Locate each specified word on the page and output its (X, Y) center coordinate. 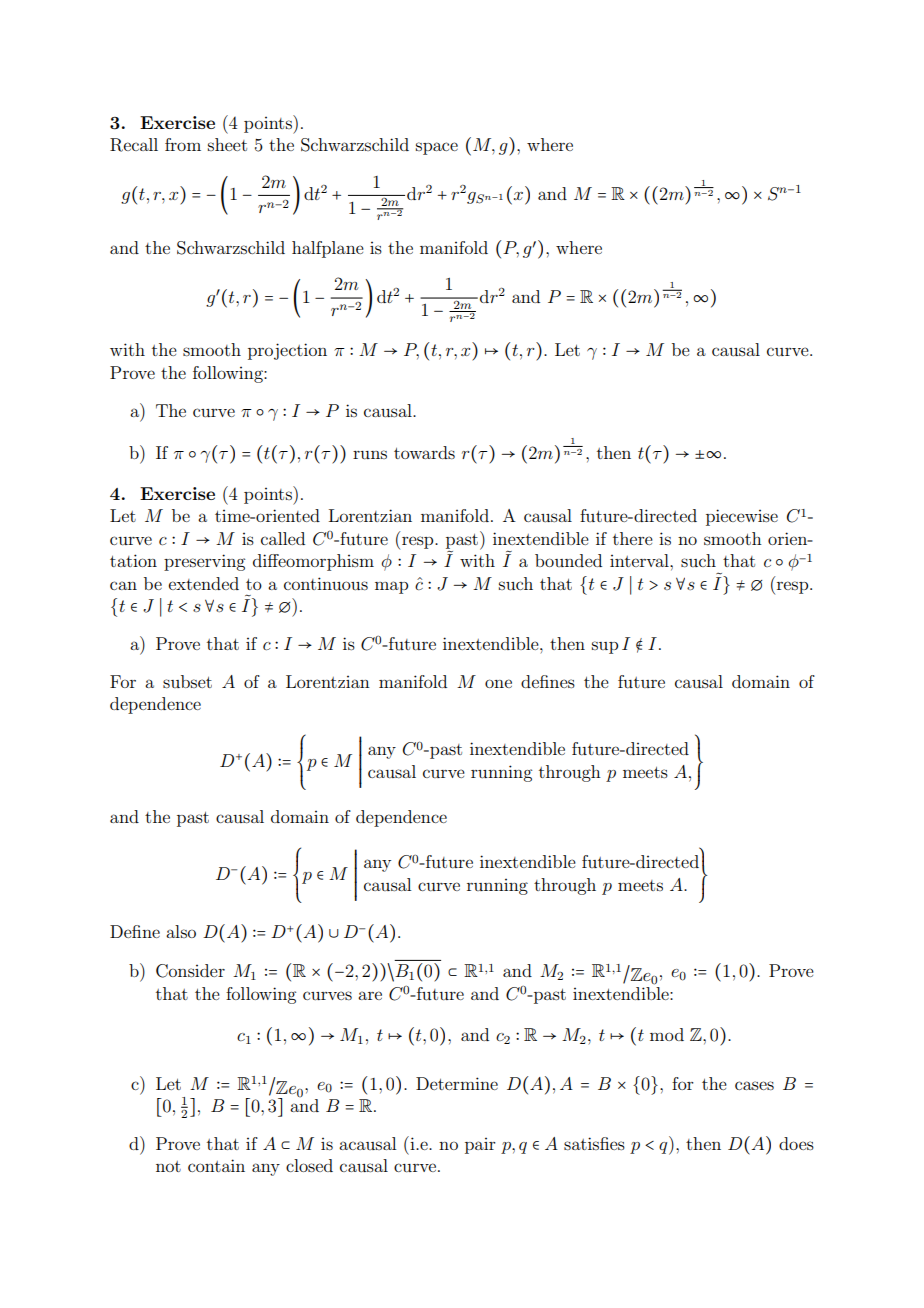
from (183, 144)
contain (216, 1165)
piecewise (742, 517)
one (498, 683)
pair (480, 1146)
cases (754, 1085)
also (181, 931)
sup (605, 647)
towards (424, 452)
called (283, 538)
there (633, 538)
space (437, 148)
